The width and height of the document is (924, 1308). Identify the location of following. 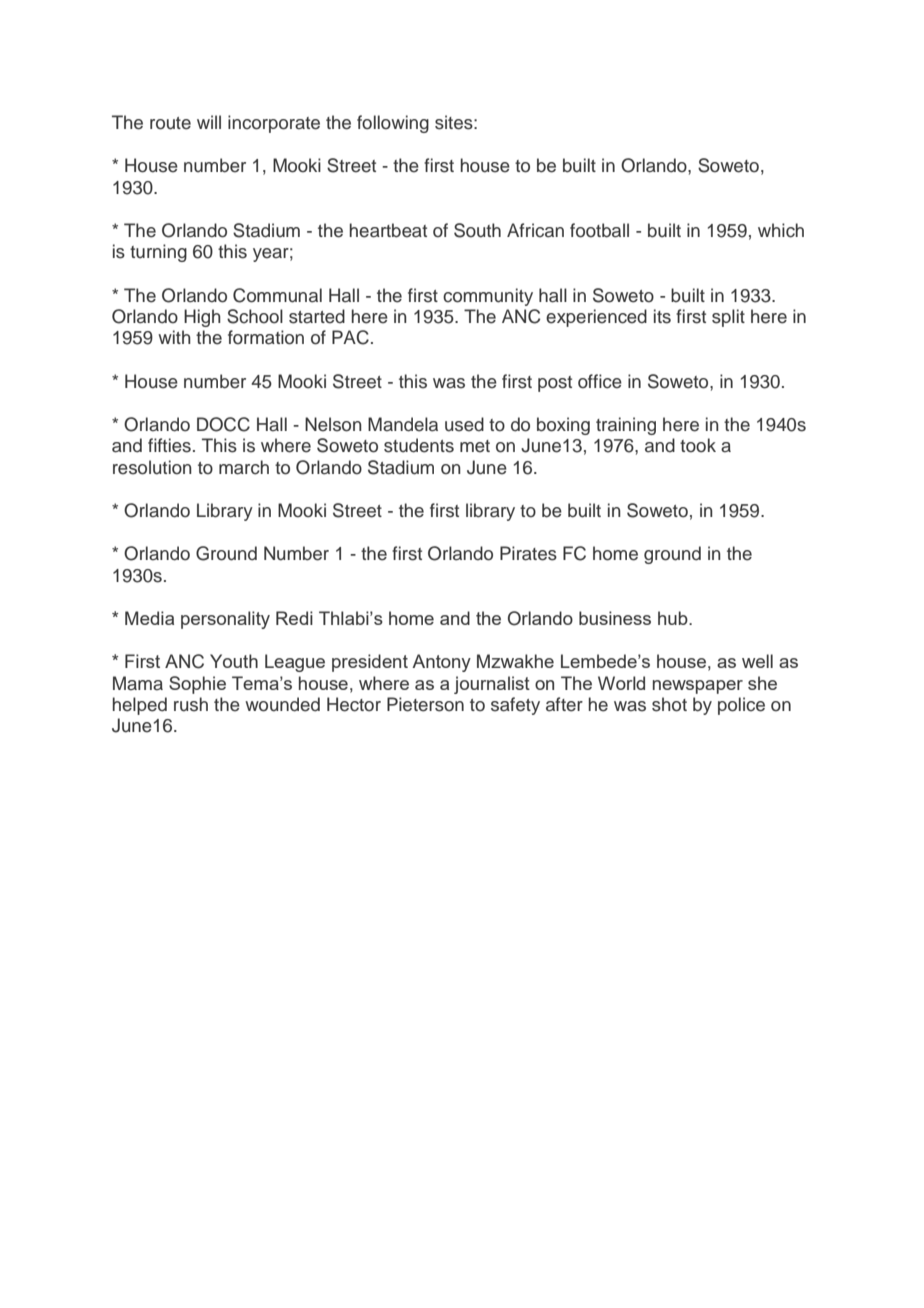
(393, 124).
